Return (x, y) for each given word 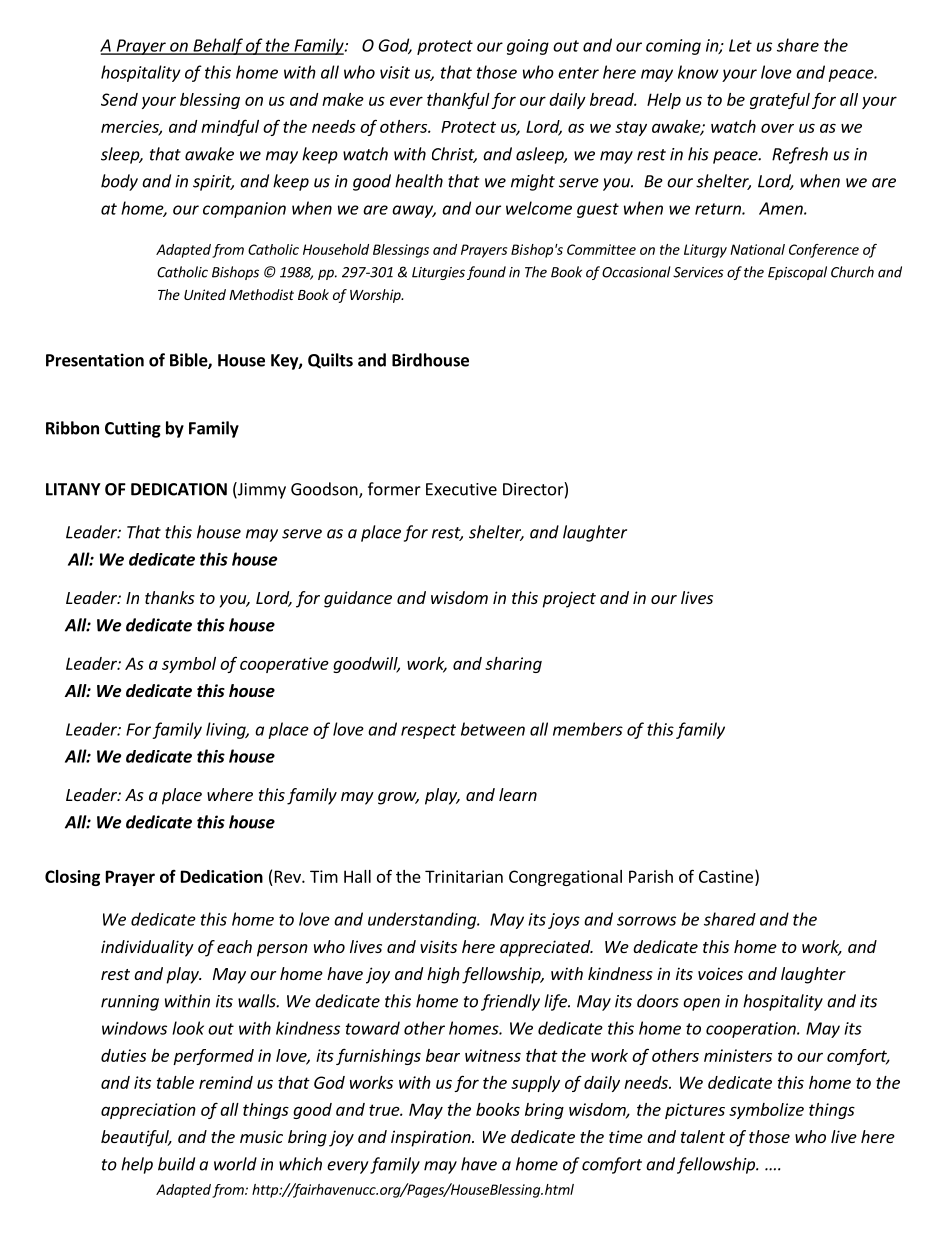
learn (518, 794)
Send (119, 99)
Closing (72, 878)
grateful (780, 101)
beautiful (136, 1138)
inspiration (432, 1138)
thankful (458, 100)
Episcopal (797, 273)
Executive (461, 489)
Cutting (133, 429)
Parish (651, 876)
